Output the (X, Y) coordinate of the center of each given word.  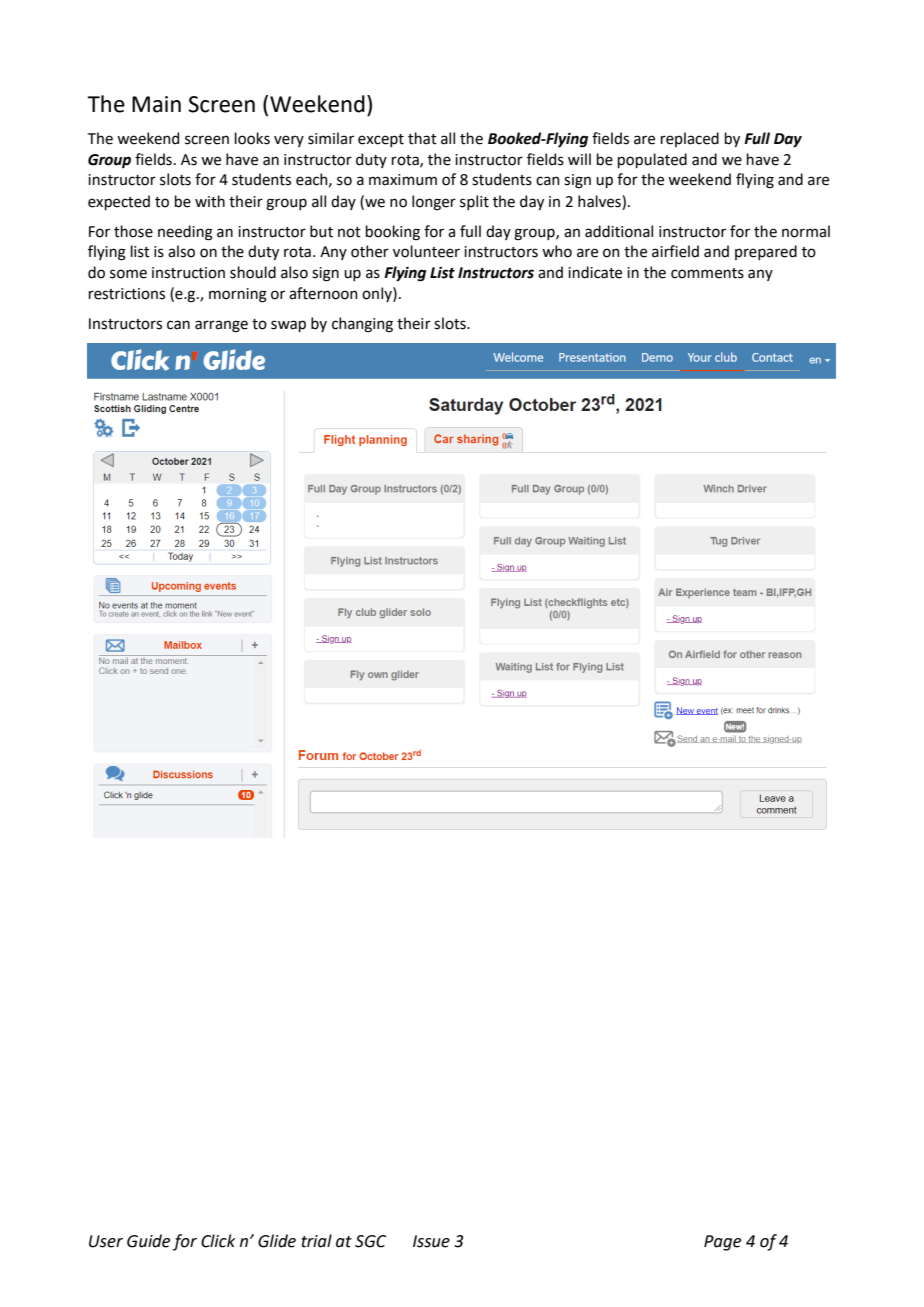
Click (218, 1241)
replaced (690, 139)
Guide (148, 1241)
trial (316, 1241)
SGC (370, 1241)
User (106, 1241)
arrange (221, 326)
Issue (431, 1241)
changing (362, 325)
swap (288, 326)
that (422, 138)
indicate (595, 272)
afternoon (323, 293)
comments (707, 273)
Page (722, 1243)
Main (156, 104)
